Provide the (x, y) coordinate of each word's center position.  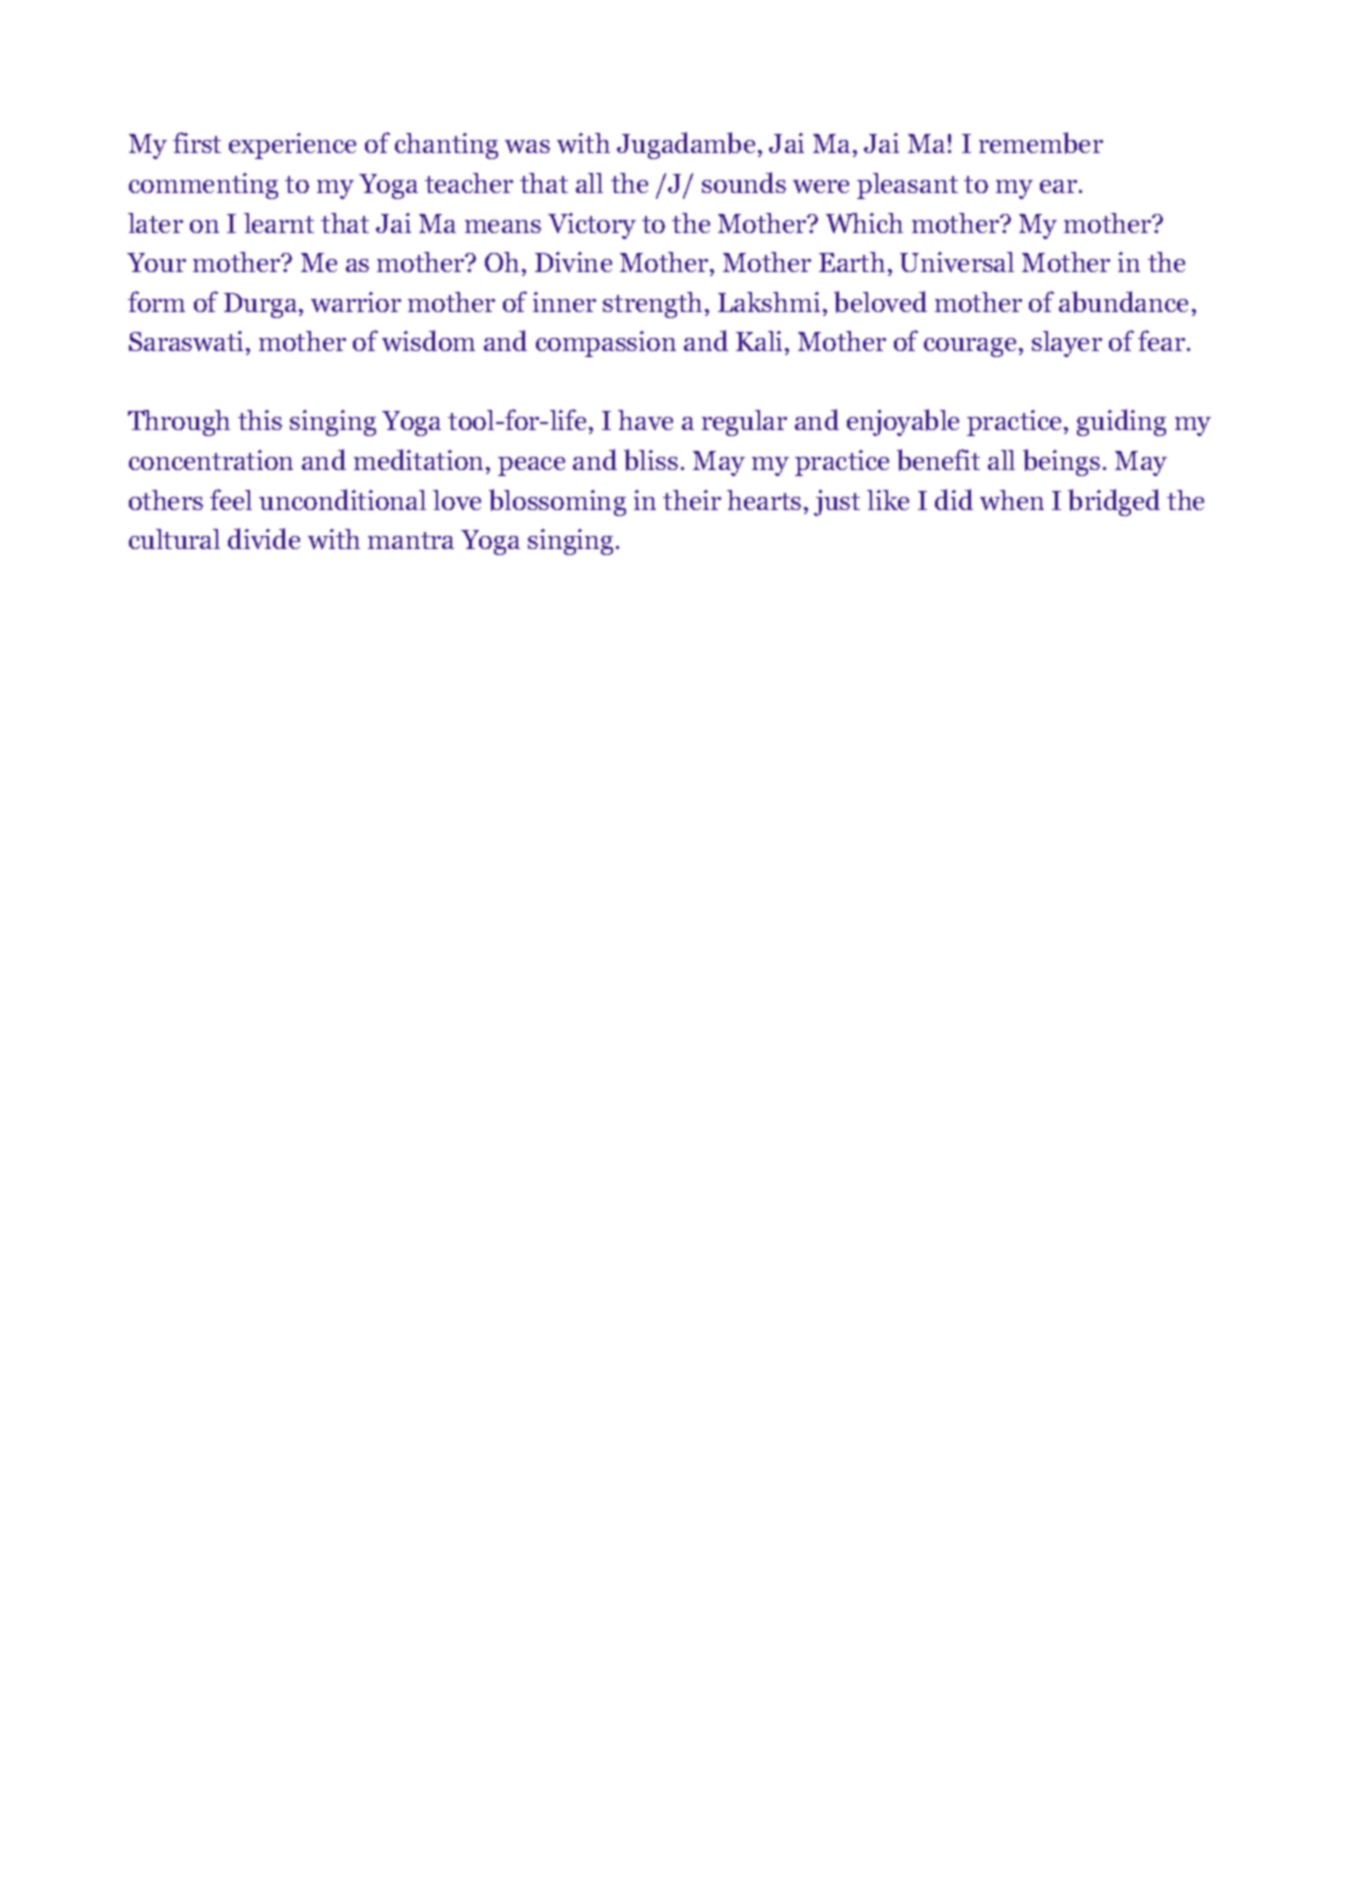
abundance (1123, 302)
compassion (606, 344)
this (260, 420)
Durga (262, 305)
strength (652, 305)
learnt (279, 223)
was (527, 146)
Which (864, 223)
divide (264, 538)
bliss (651, 460)
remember (1041, 143)
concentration (211, 460)
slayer (1067, 344)
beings (1061, 462)
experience (292, 146)
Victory (592, 226)
